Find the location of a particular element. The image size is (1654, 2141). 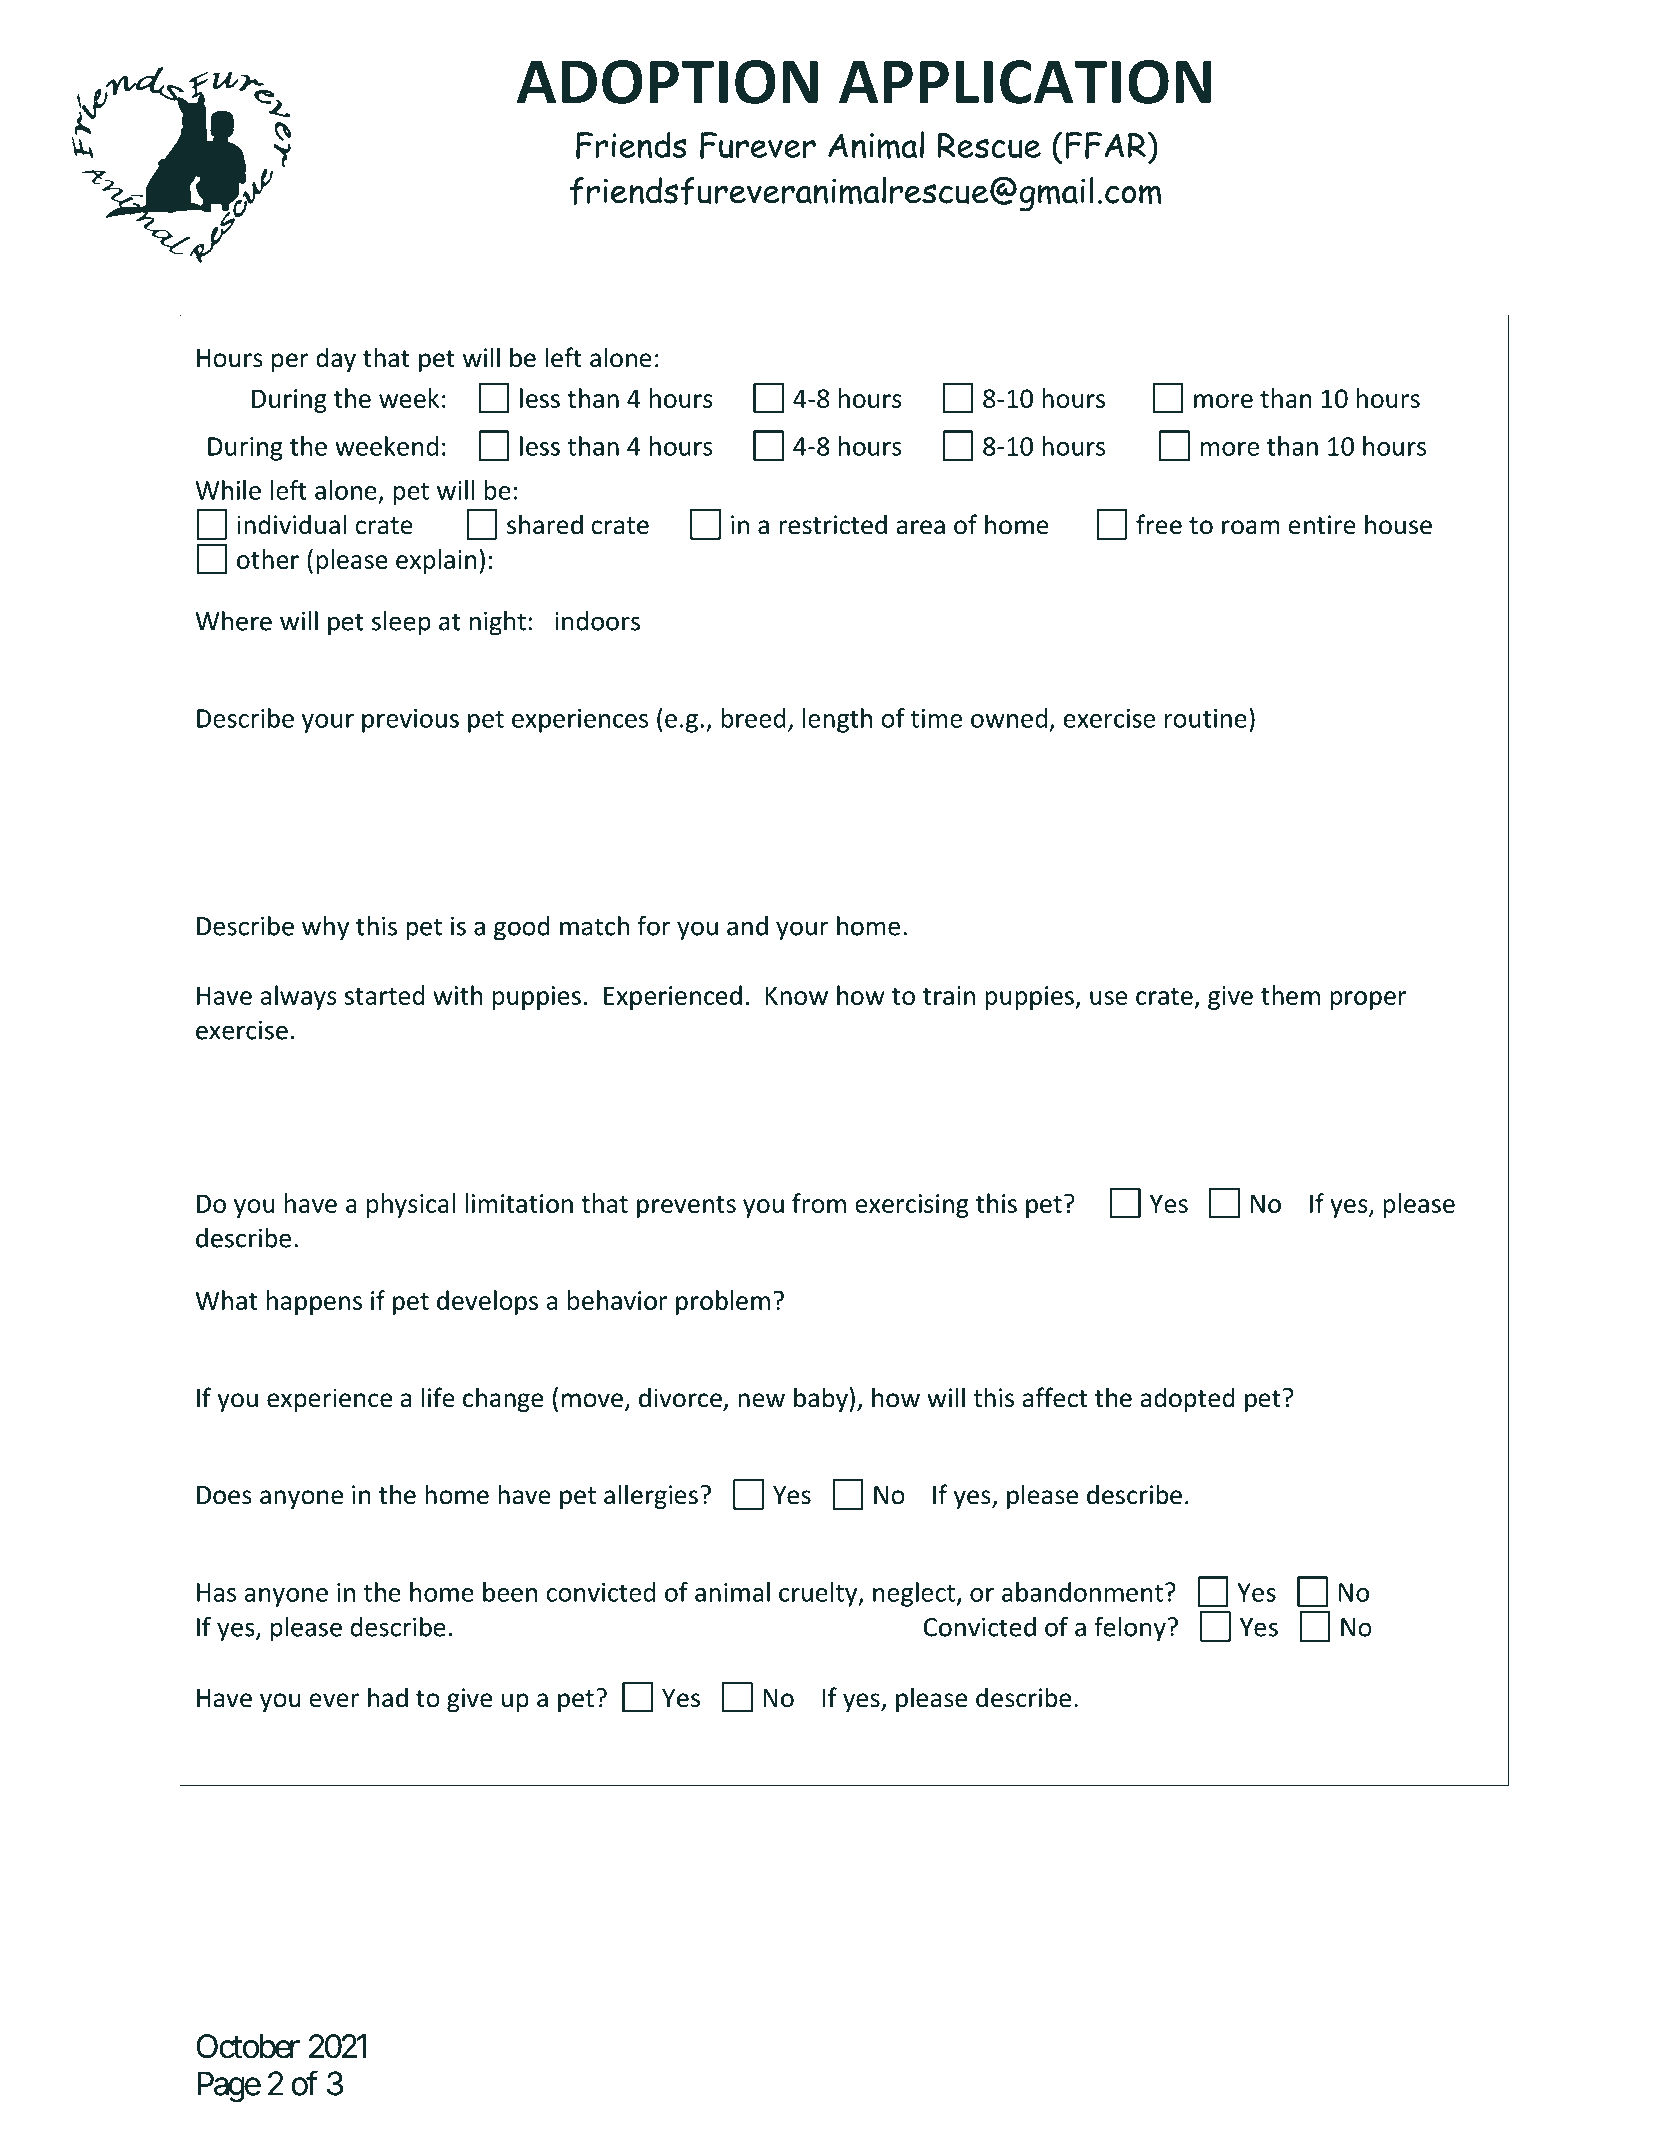

ADOPTION is located at coordinates (667, 82).
